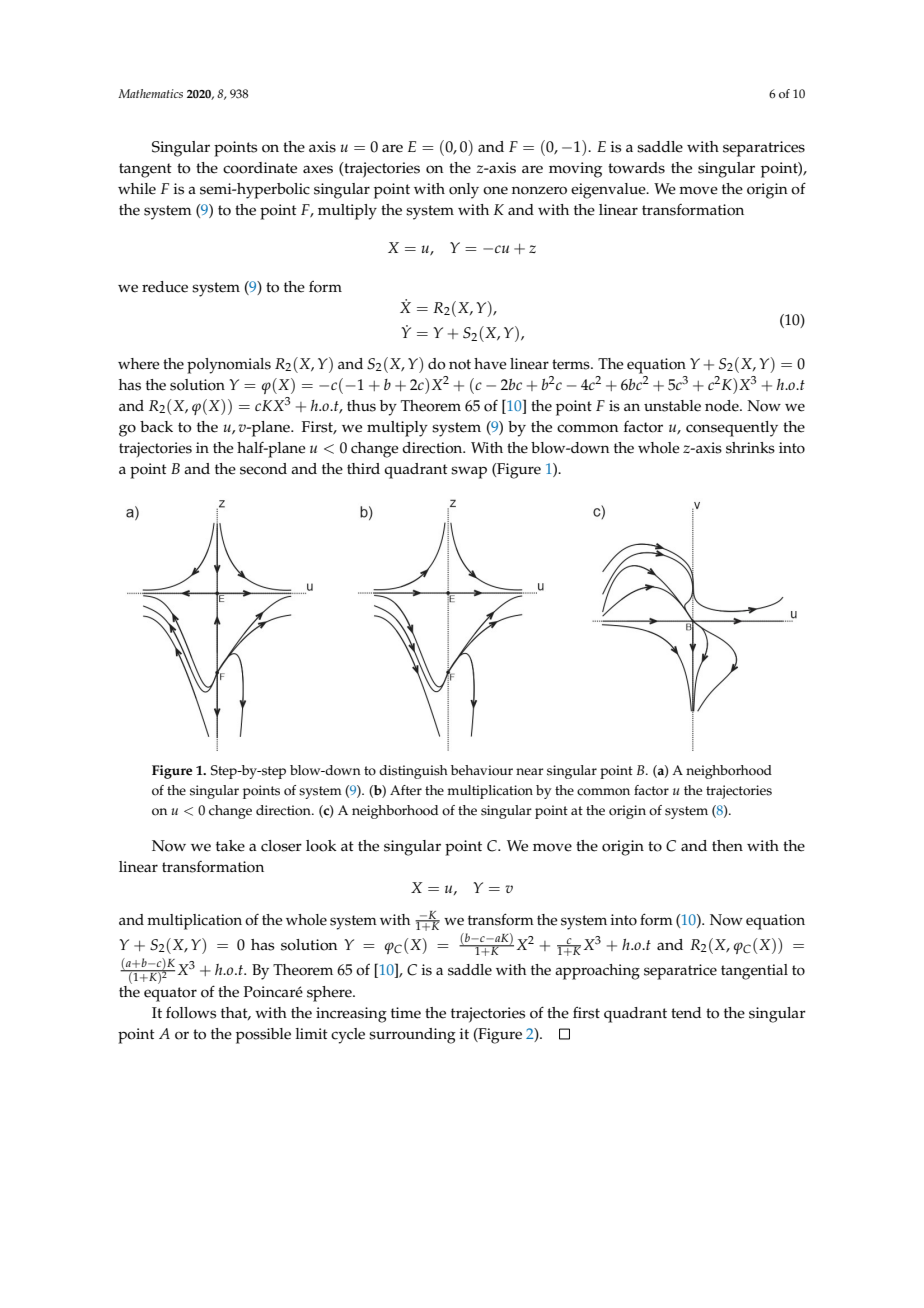 Image resolution: width=924 pixels, height=1308 pixels. What do you see at coordinates (750, 448) in the document?
I see `shrinks` at bounding box center [750, 448].
